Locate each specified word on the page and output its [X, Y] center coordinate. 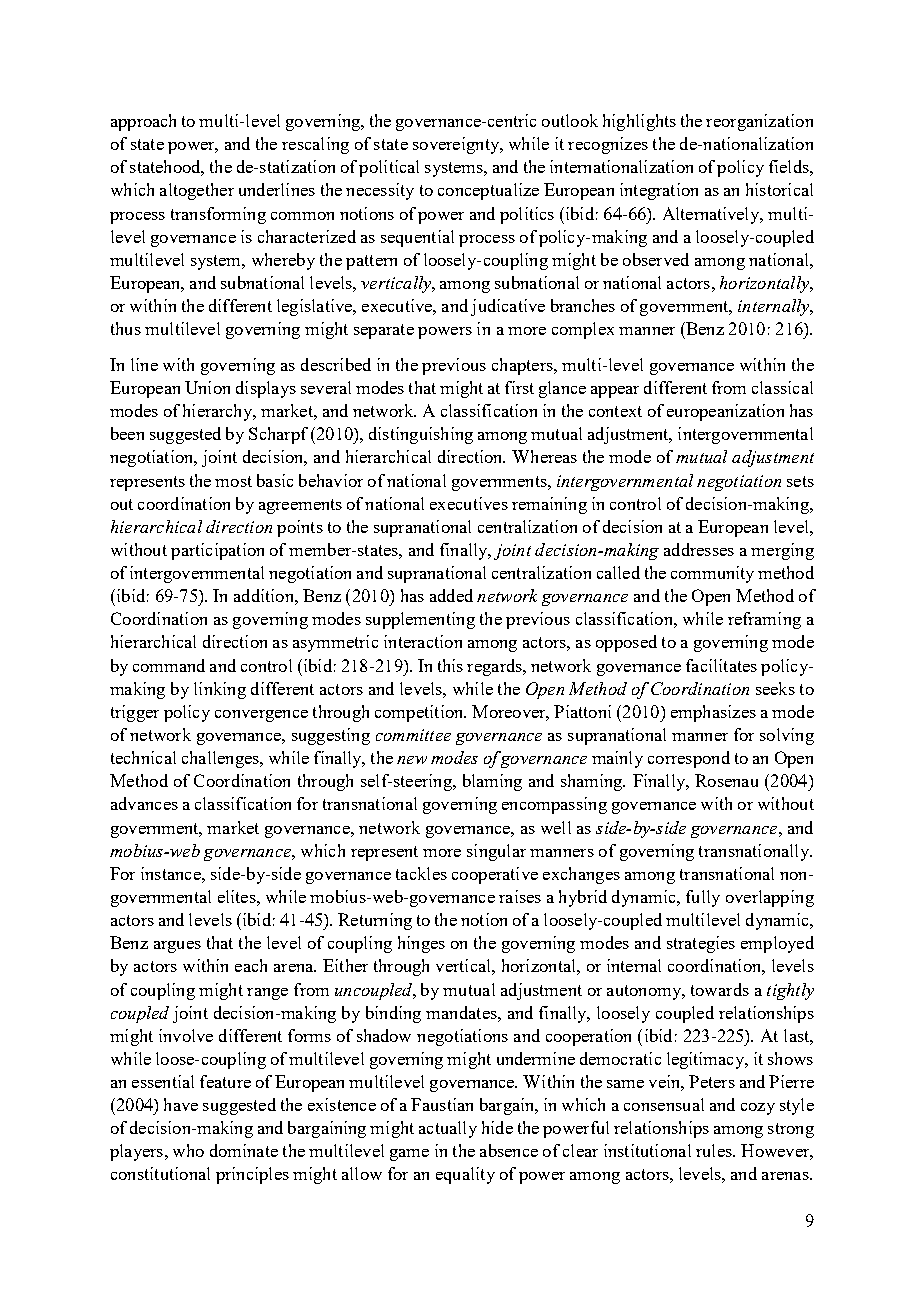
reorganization [759, 122]
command [169, 665]
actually [448, 1129]
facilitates [721, 665]
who [188, 1150]
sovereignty [457, 145]
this [450, 665]
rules [715, 1150]
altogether [197, 191]
